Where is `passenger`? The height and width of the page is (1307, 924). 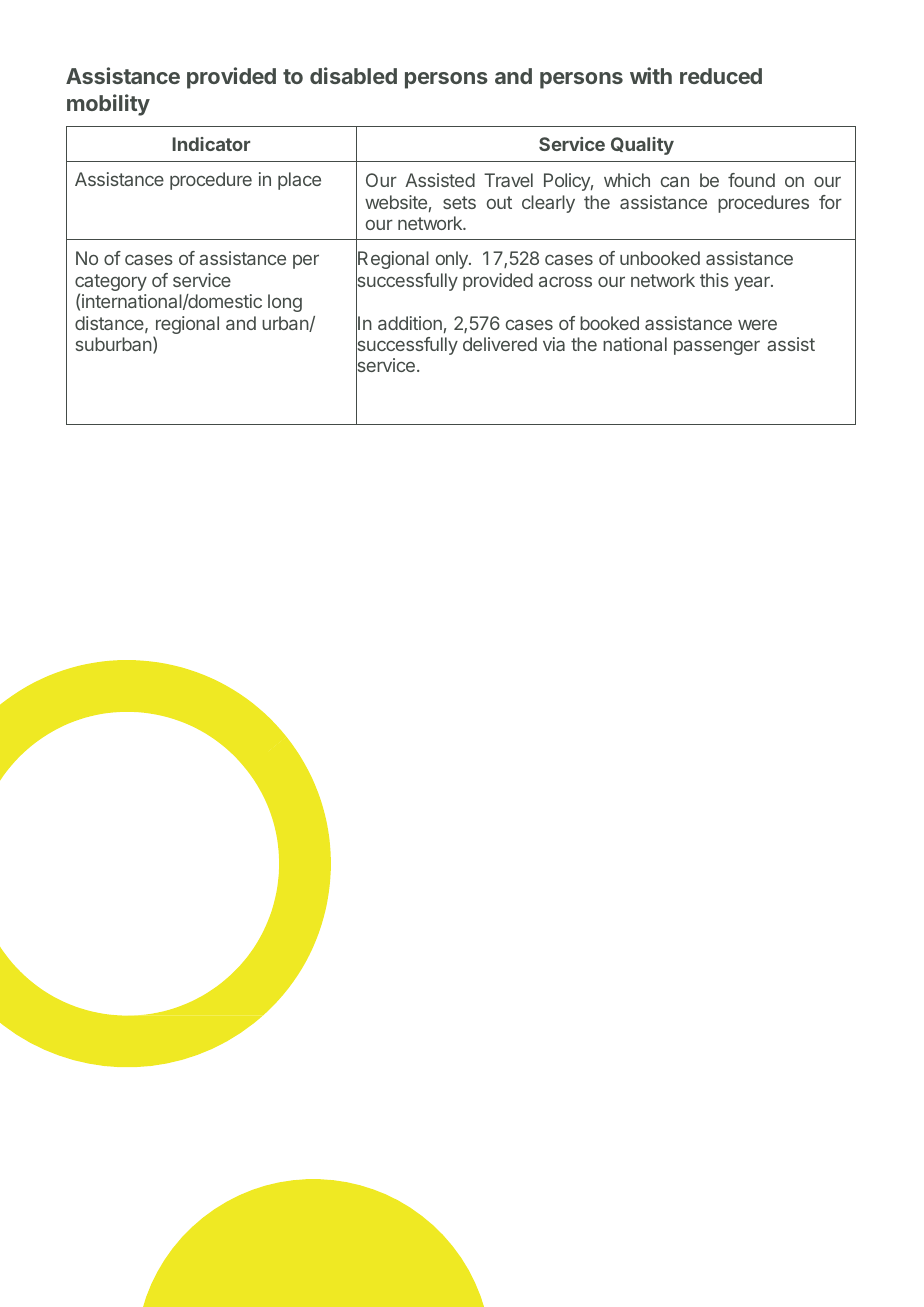 passenger is located at coordinates (717, 348).
